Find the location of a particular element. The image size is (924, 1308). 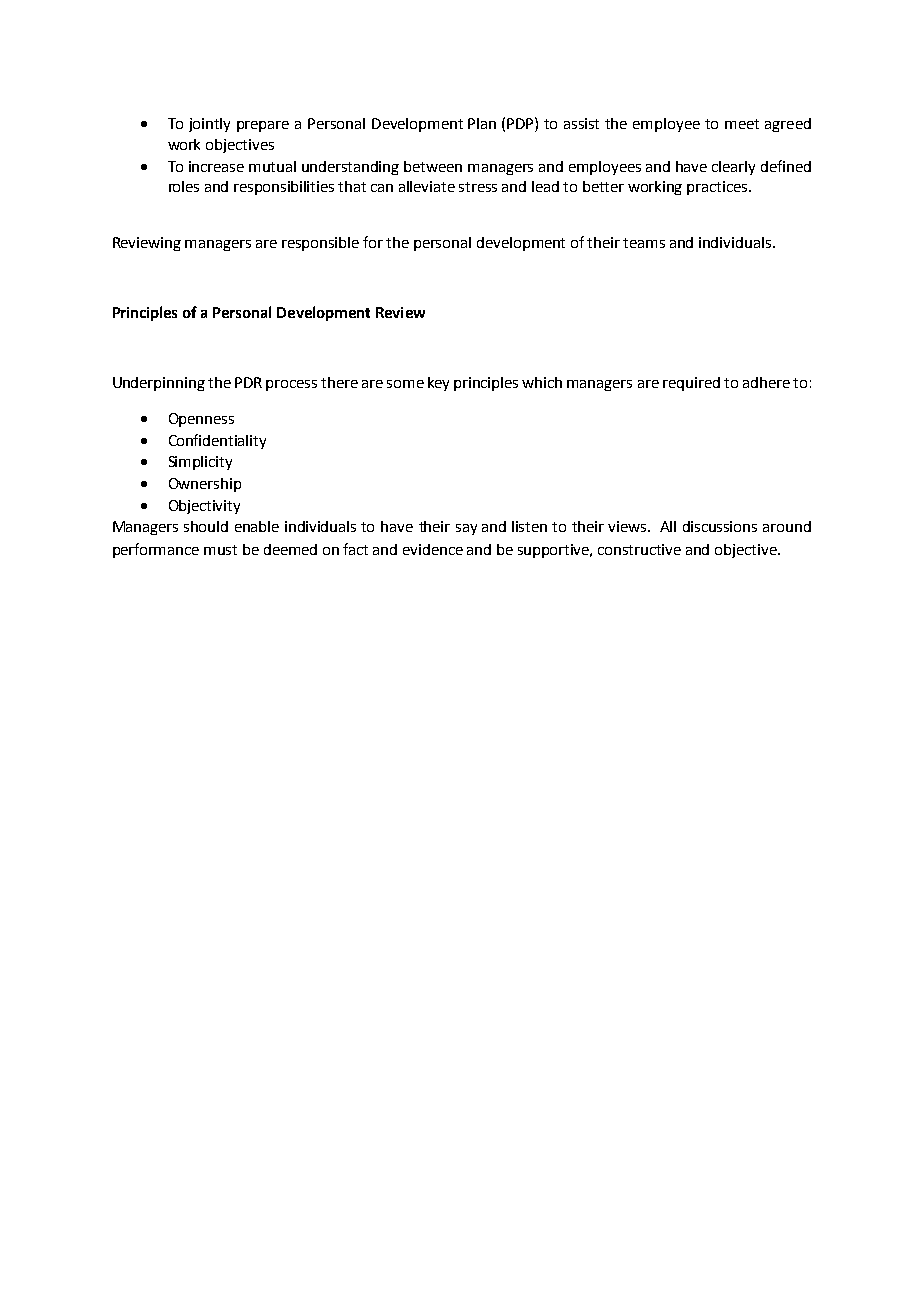

jointly is located at coordinates (209, 125).
